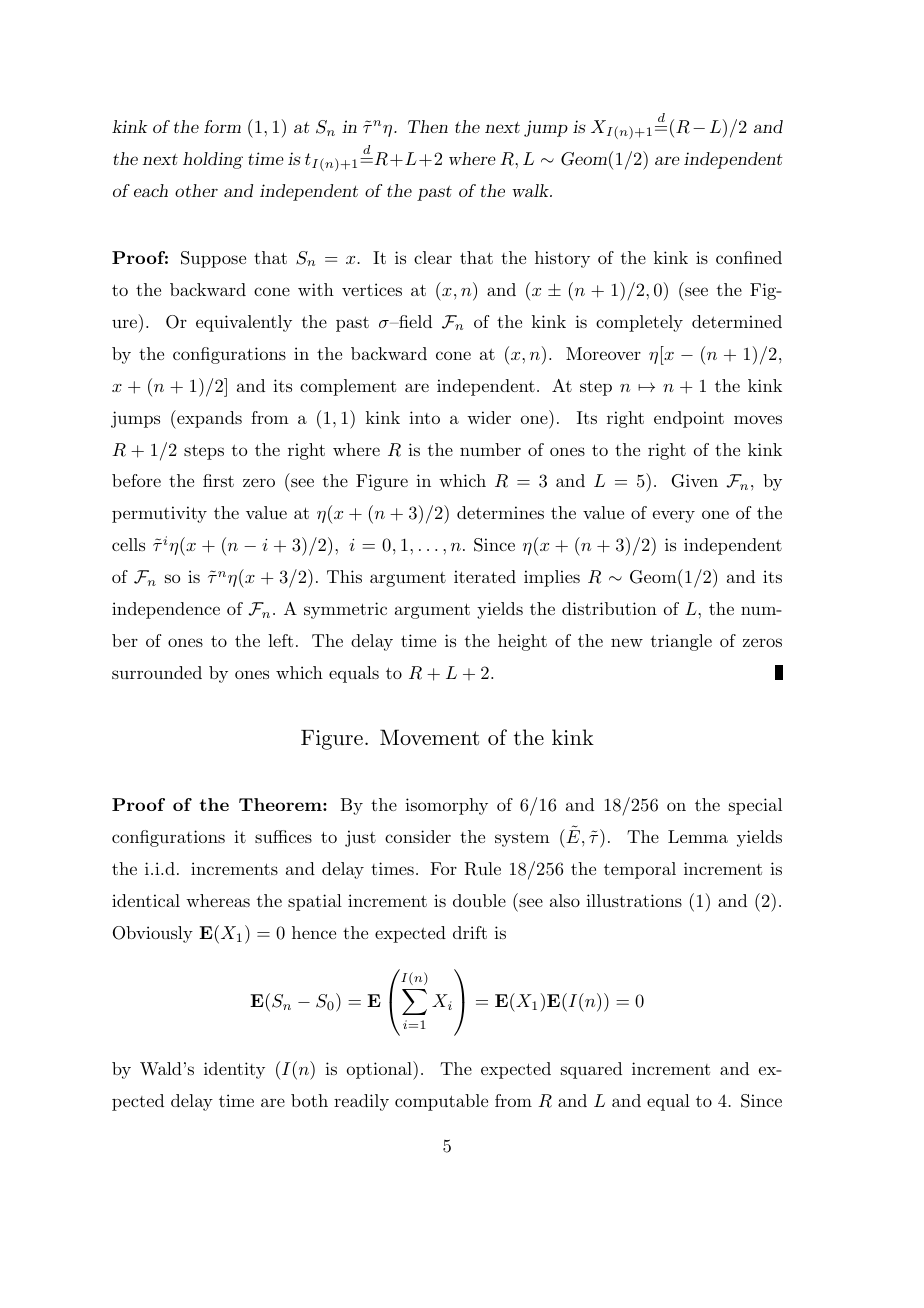 The image size is (924, 1308). Describe the element at coordinates (591, 1070) in the screenshot. I see `squared` at that location.
